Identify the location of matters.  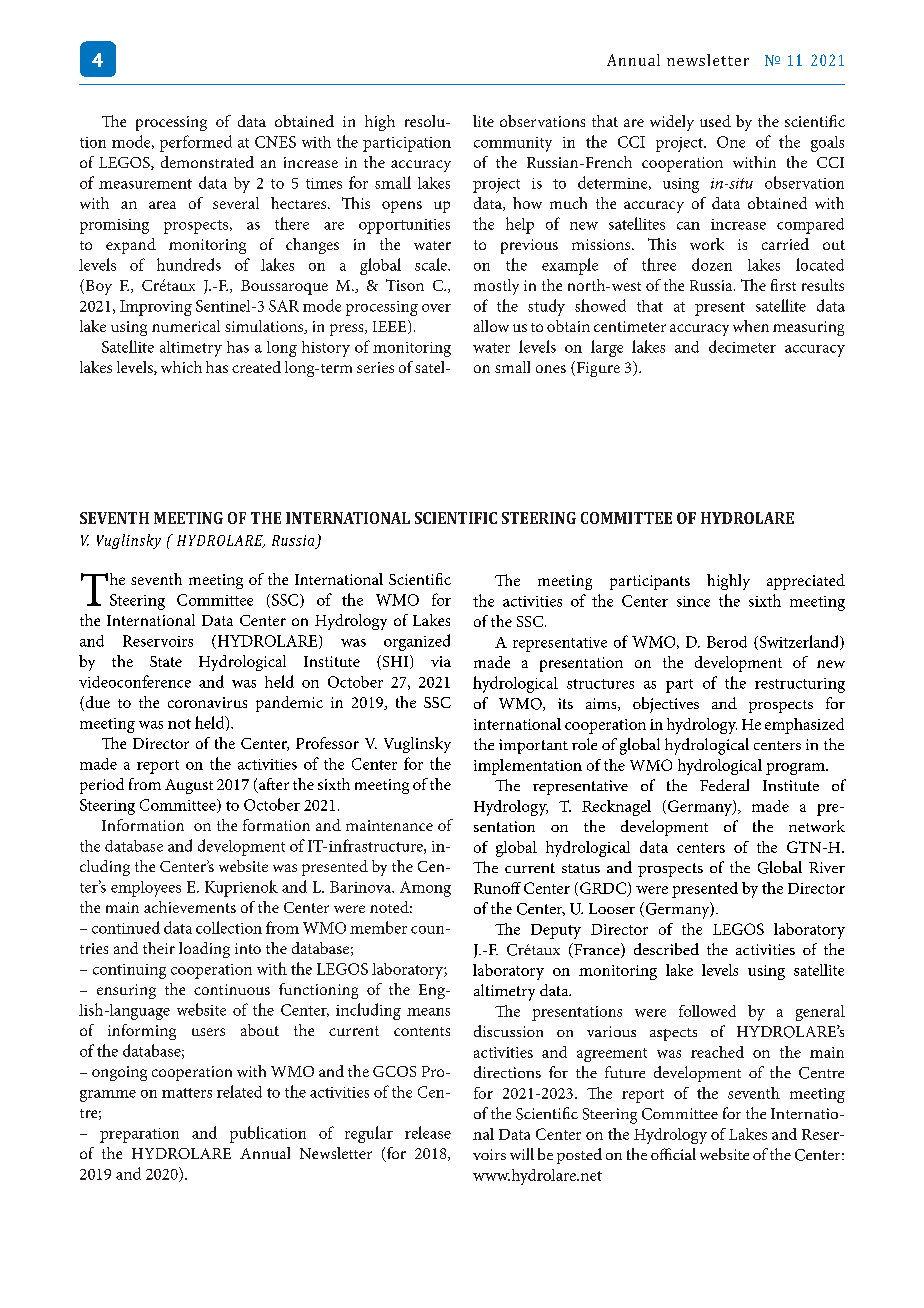
(187, 1093).
